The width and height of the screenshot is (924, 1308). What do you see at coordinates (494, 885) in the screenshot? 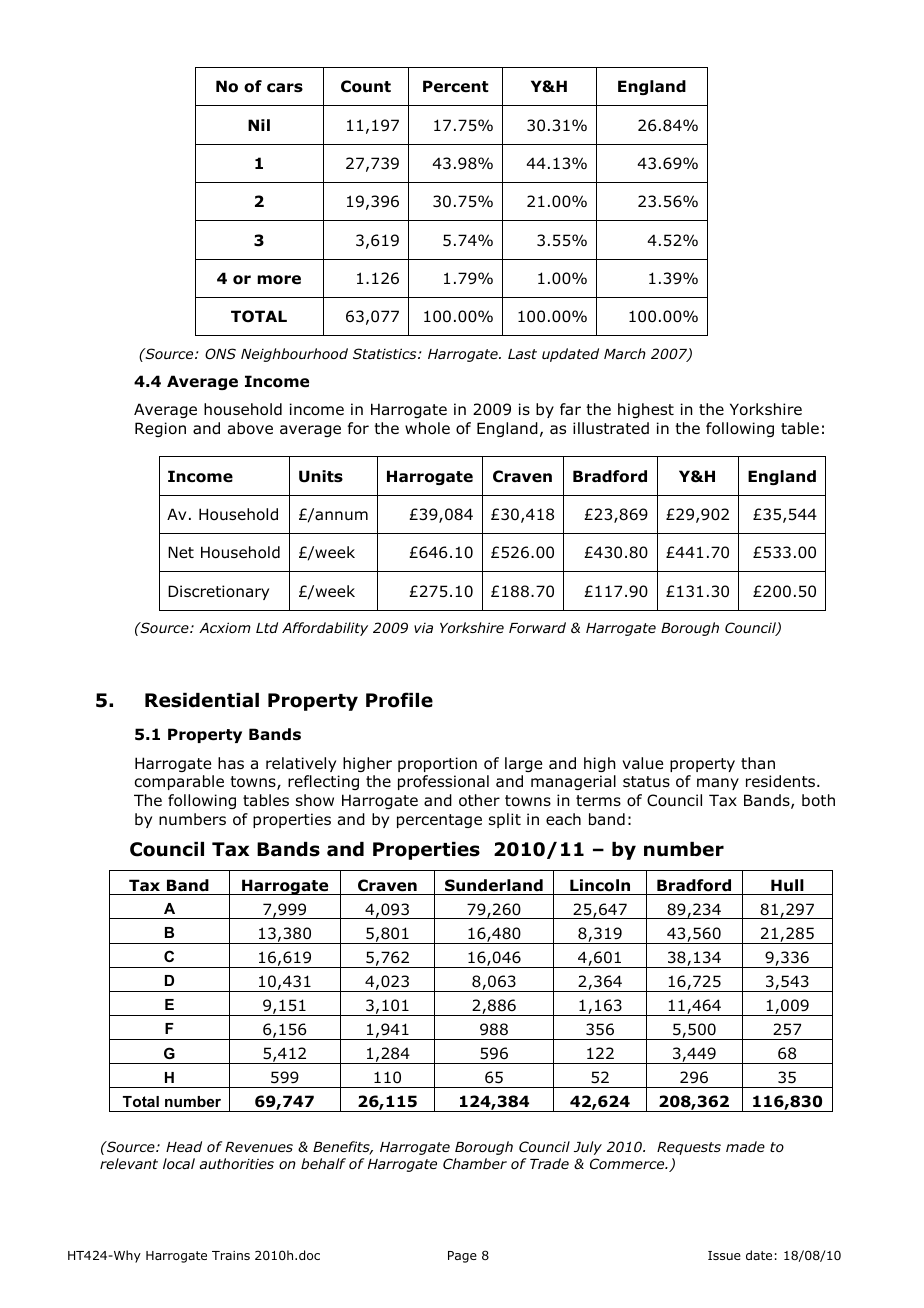
I see `Sunderland` at bounding box center [494, 885].
